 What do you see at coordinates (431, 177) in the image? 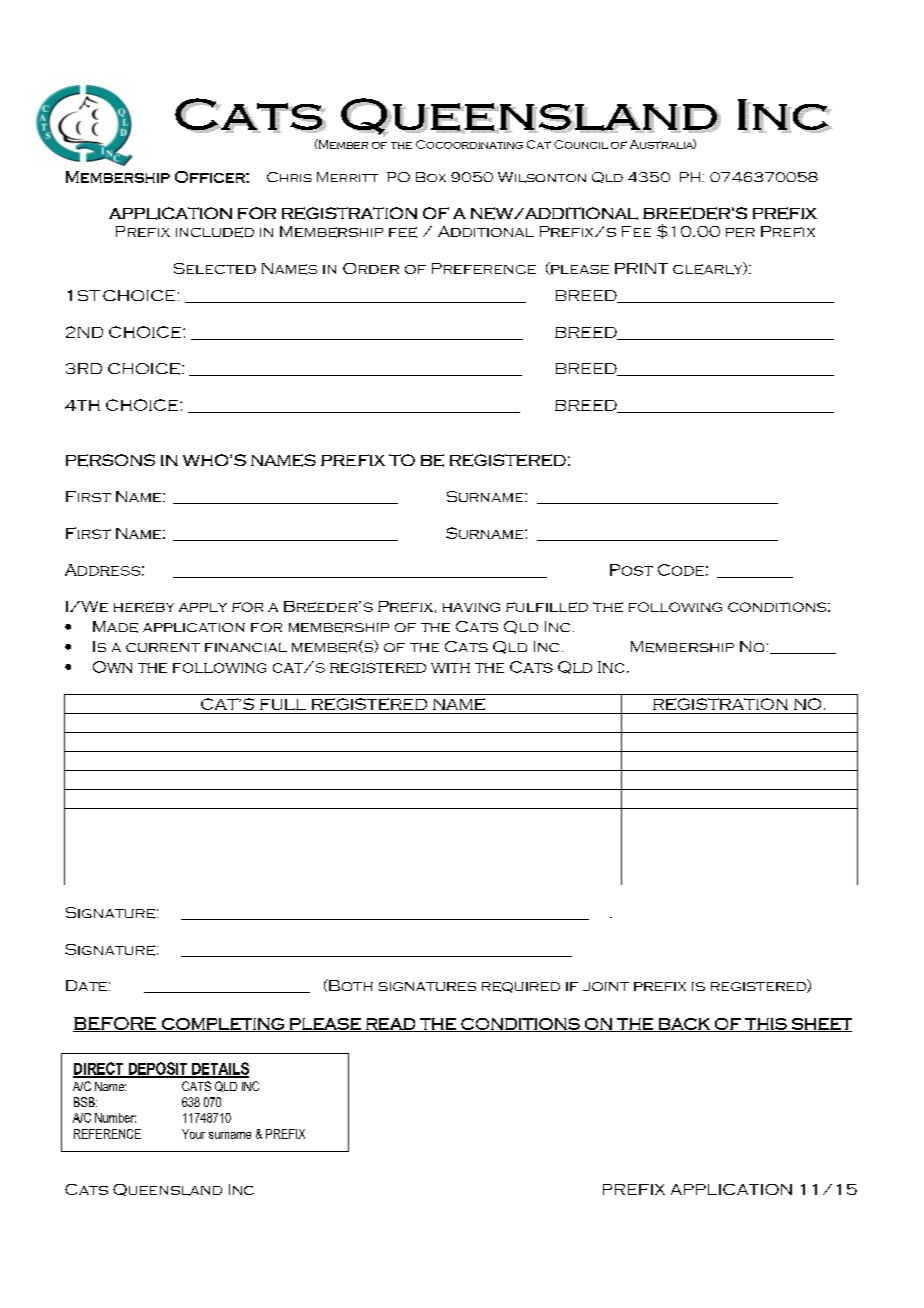
I see `Box` at bounding box center [431, 177].
